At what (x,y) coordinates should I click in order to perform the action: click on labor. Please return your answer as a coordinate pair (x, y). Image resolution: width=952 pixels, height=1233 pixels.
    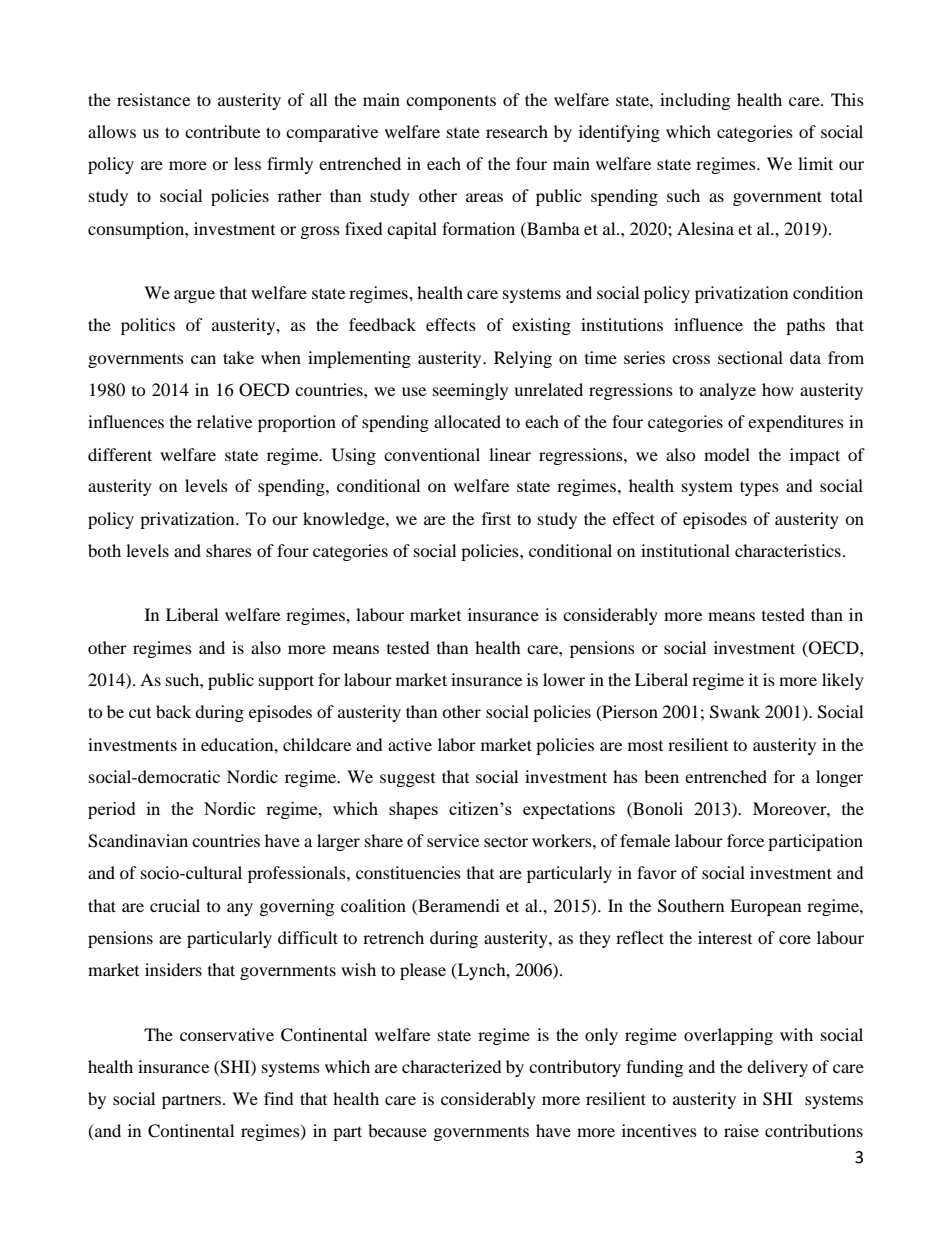
    Looking at the image, I should click on (457, 744).
